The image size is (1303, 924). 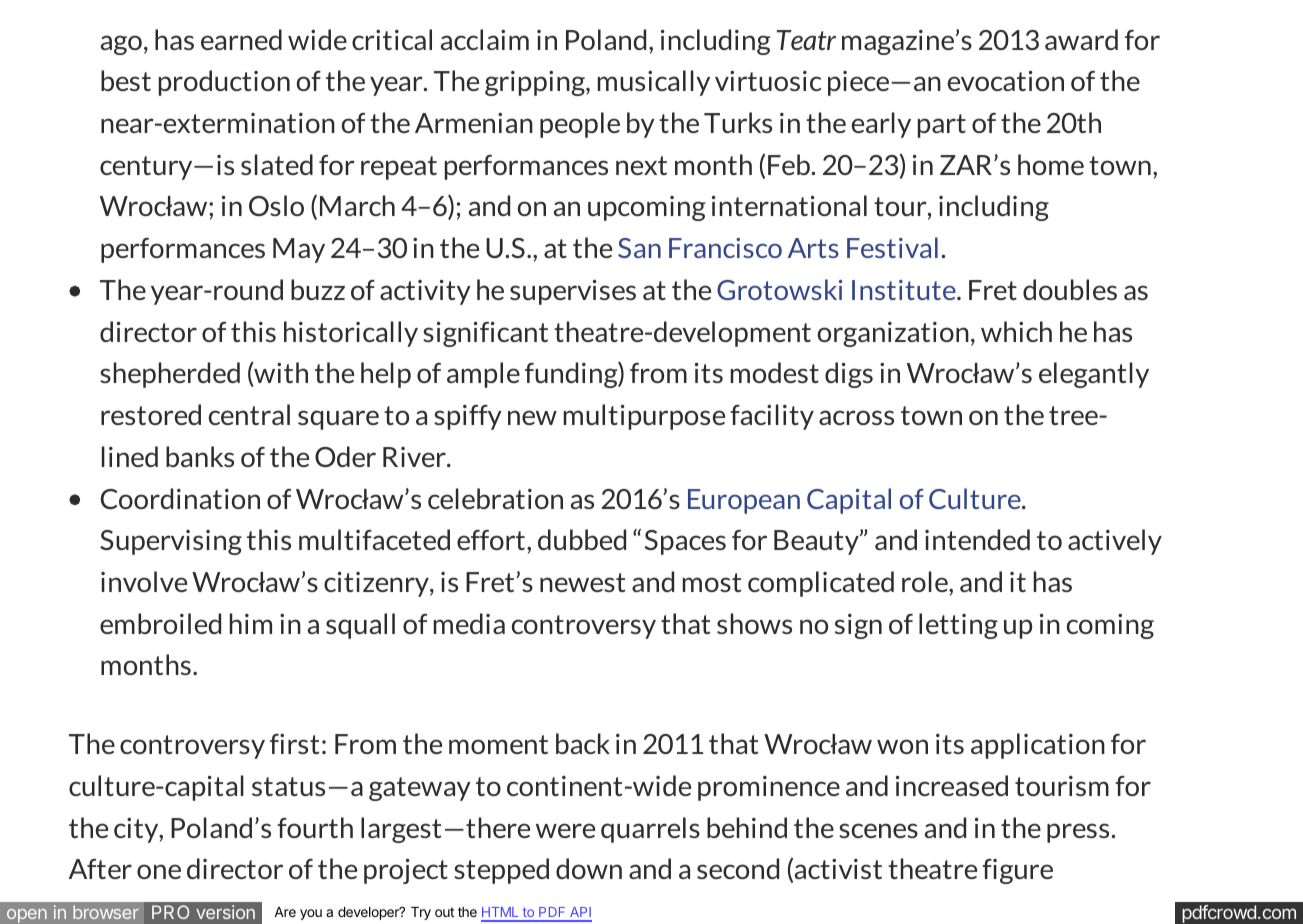 I want to click on figure, so click(x=1017, y=871).
